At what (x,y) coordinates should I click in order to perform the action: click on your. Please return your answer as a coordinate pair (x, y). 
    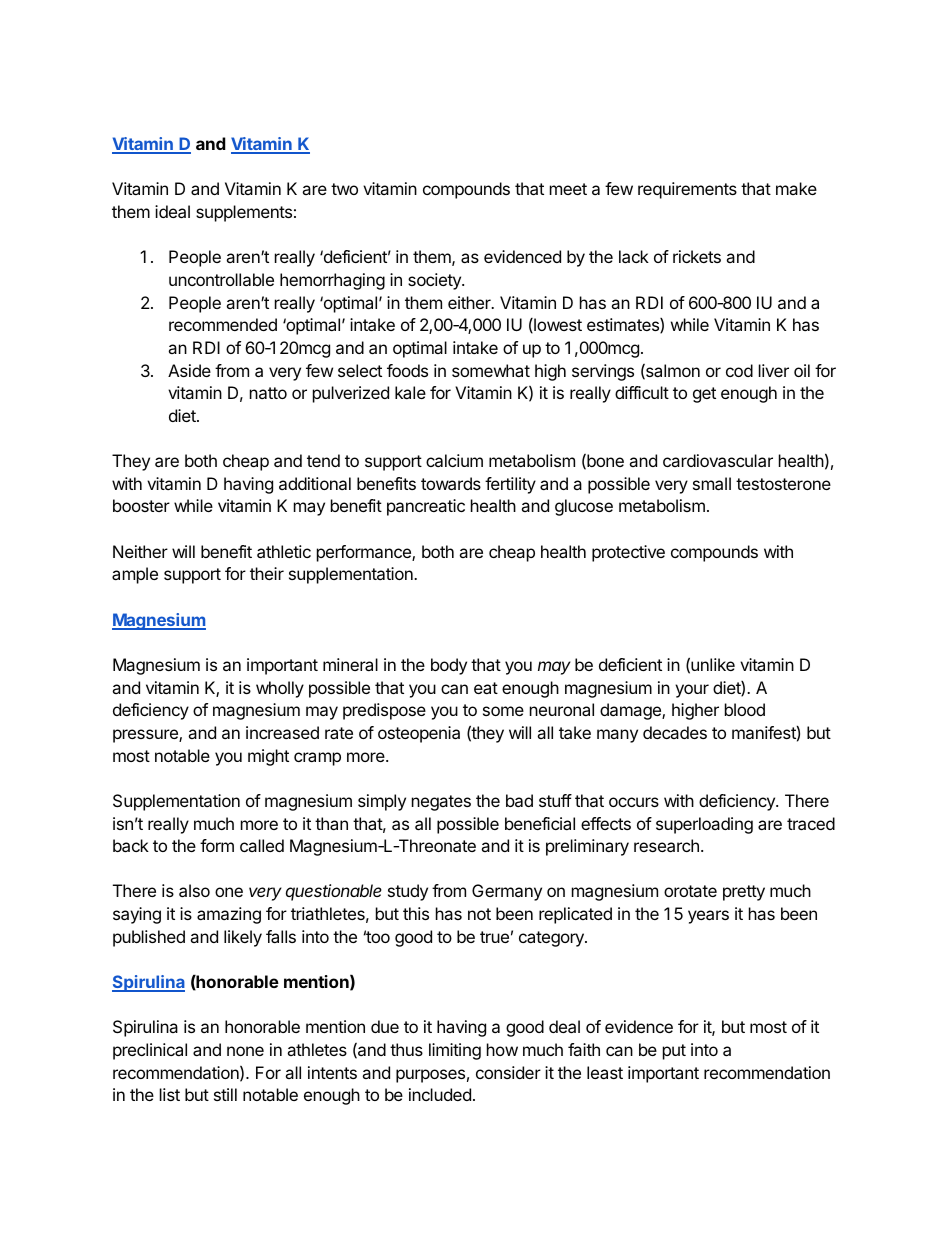
    Looking at the image, I should click on (692, 691).
